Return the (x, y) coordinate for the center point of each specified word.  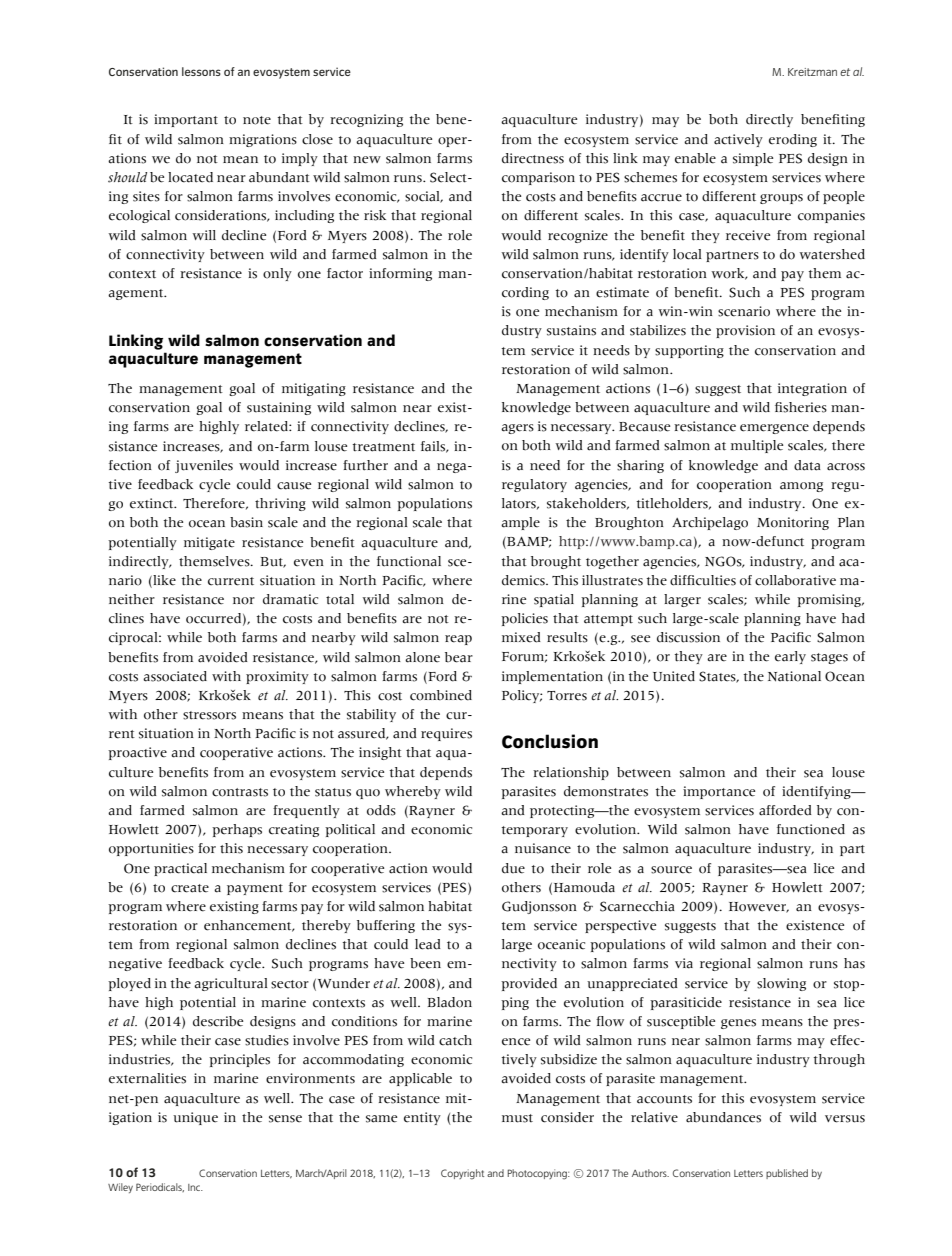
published (787, 1174)
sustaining (279, 408)
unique (195, 1118)
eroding (793, 140)
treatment (384, 447)
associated (175, 676)
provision (745, 331)
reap (458, 640)
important (186, 120)
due (513, 868)
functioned (811, 829)
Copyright (462, 1174)
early (790, 657)
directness (533, 158)
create (190, 888)
